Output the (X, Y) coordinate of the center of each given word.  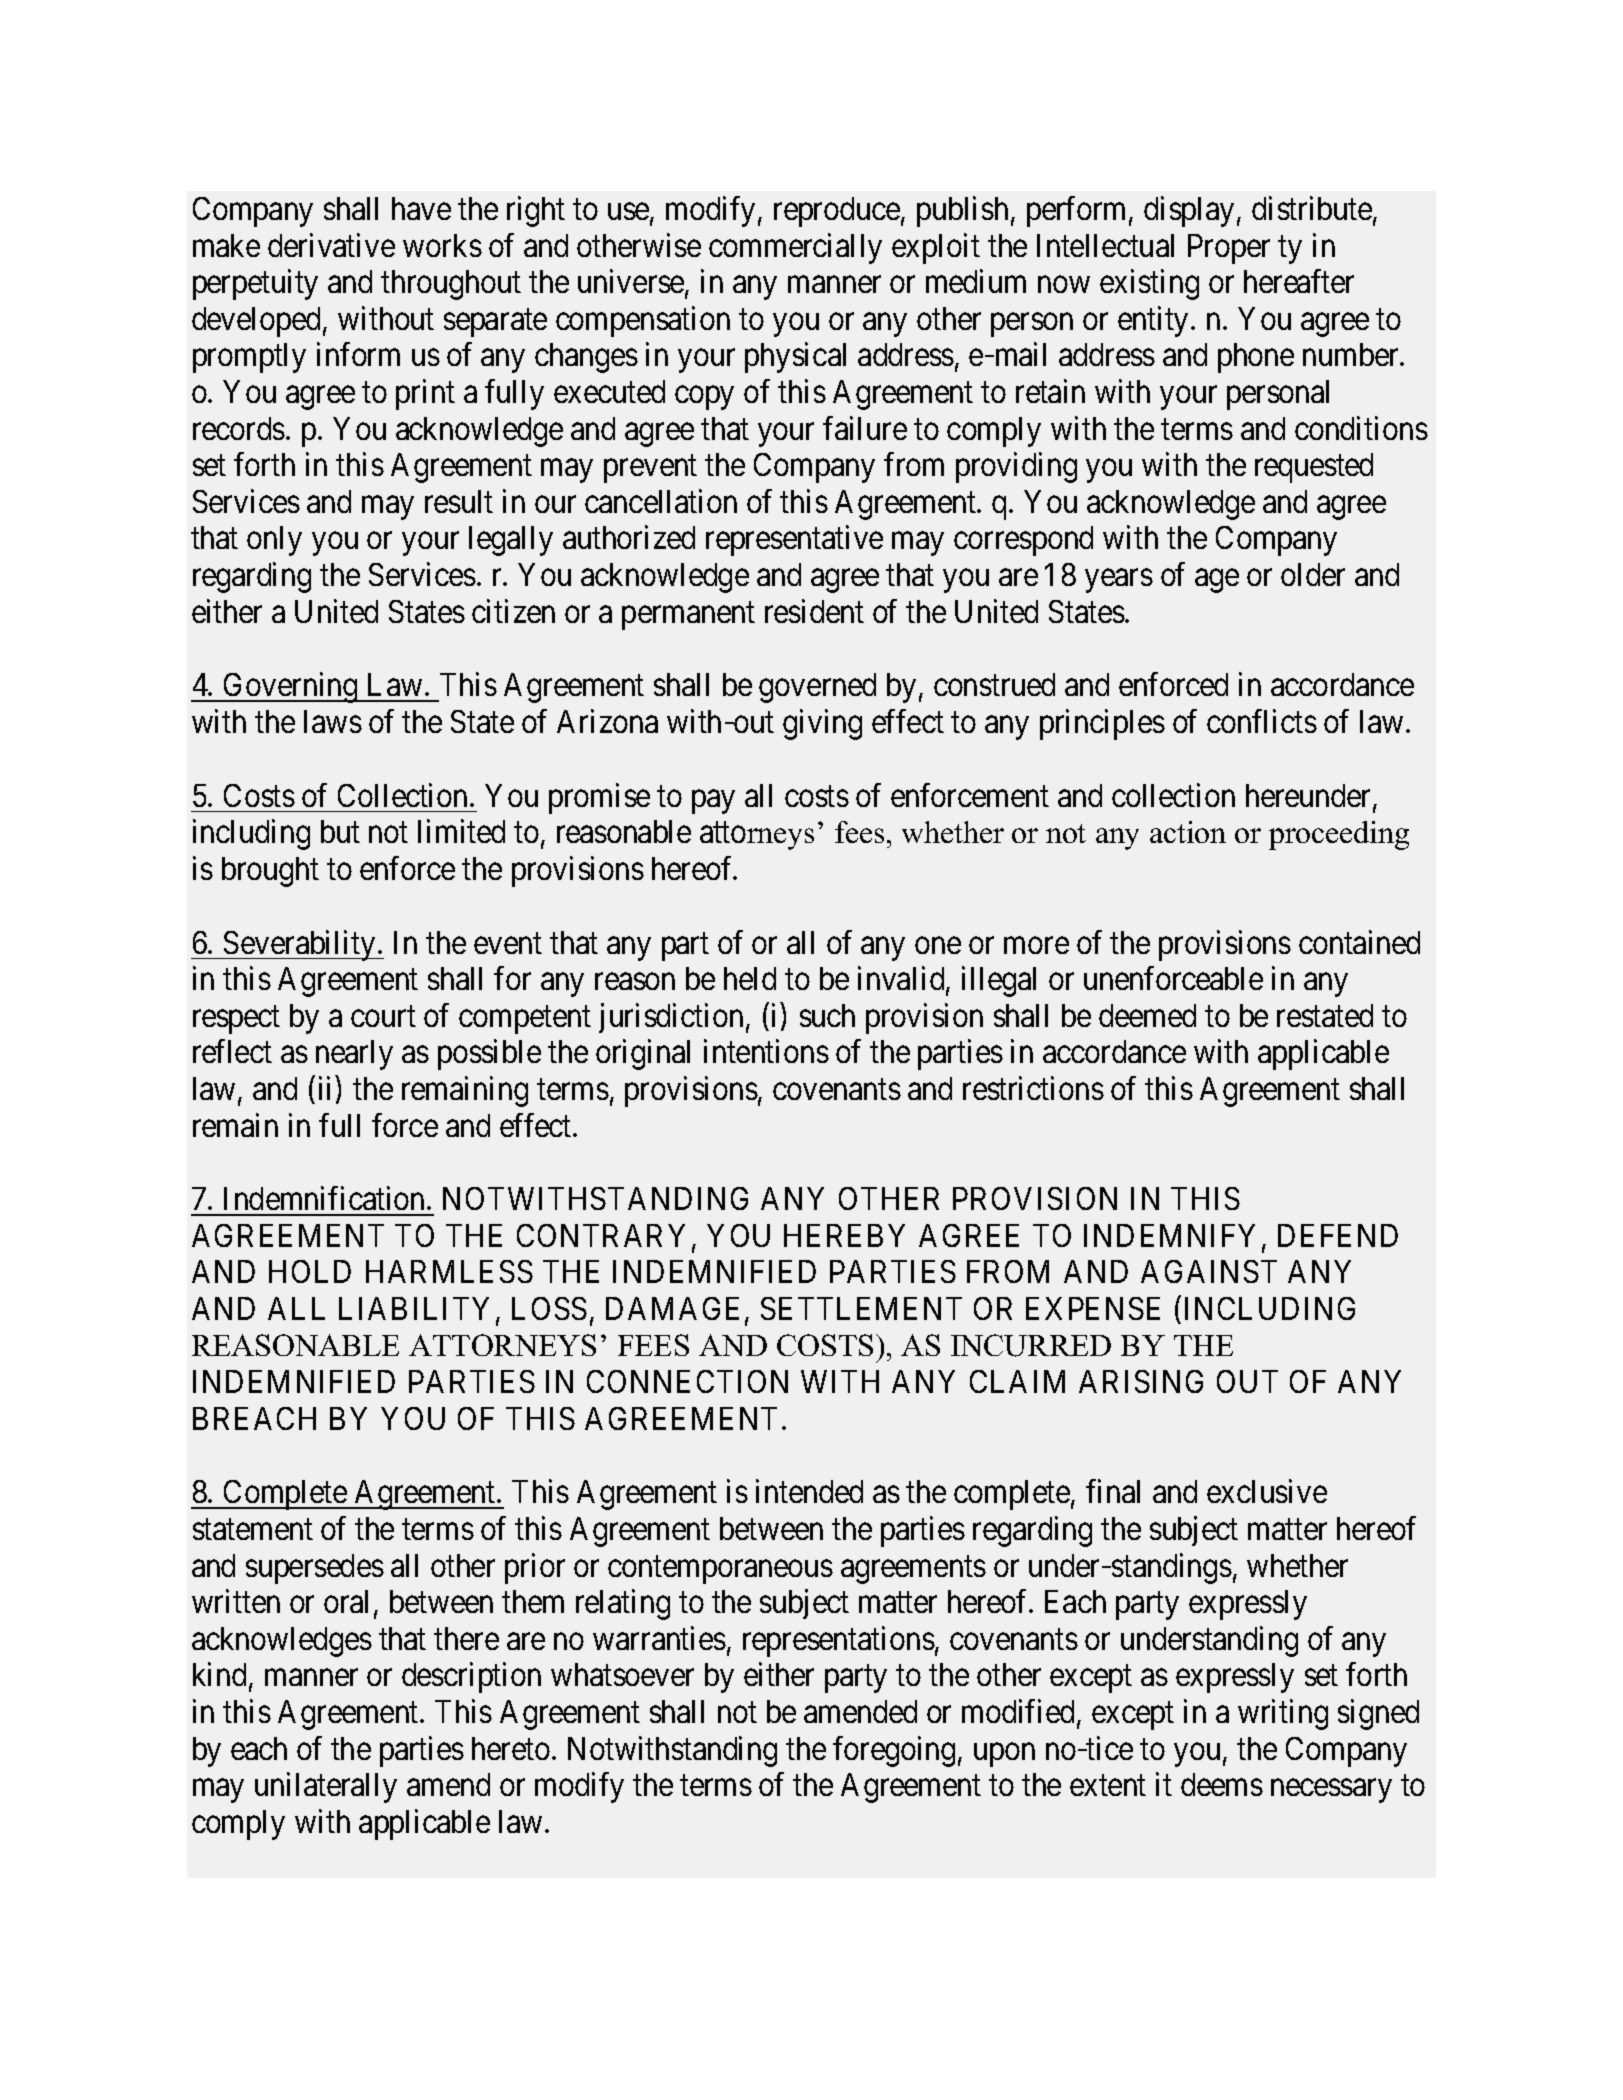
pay (713, 802)
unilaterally (326, 1788)
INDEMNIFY (1173, 1237)
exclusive (1267, 1491)
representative (794, 541)
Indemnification (326, 1198)
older (1313, 574)
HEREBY (844, 1235)
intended (809, 1491)
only (274, 541)
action (1188, 832)
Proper (1229, 249)
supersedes (315, 1569)
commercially (795, 248)
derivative (331, 245)
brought (270, 872)
